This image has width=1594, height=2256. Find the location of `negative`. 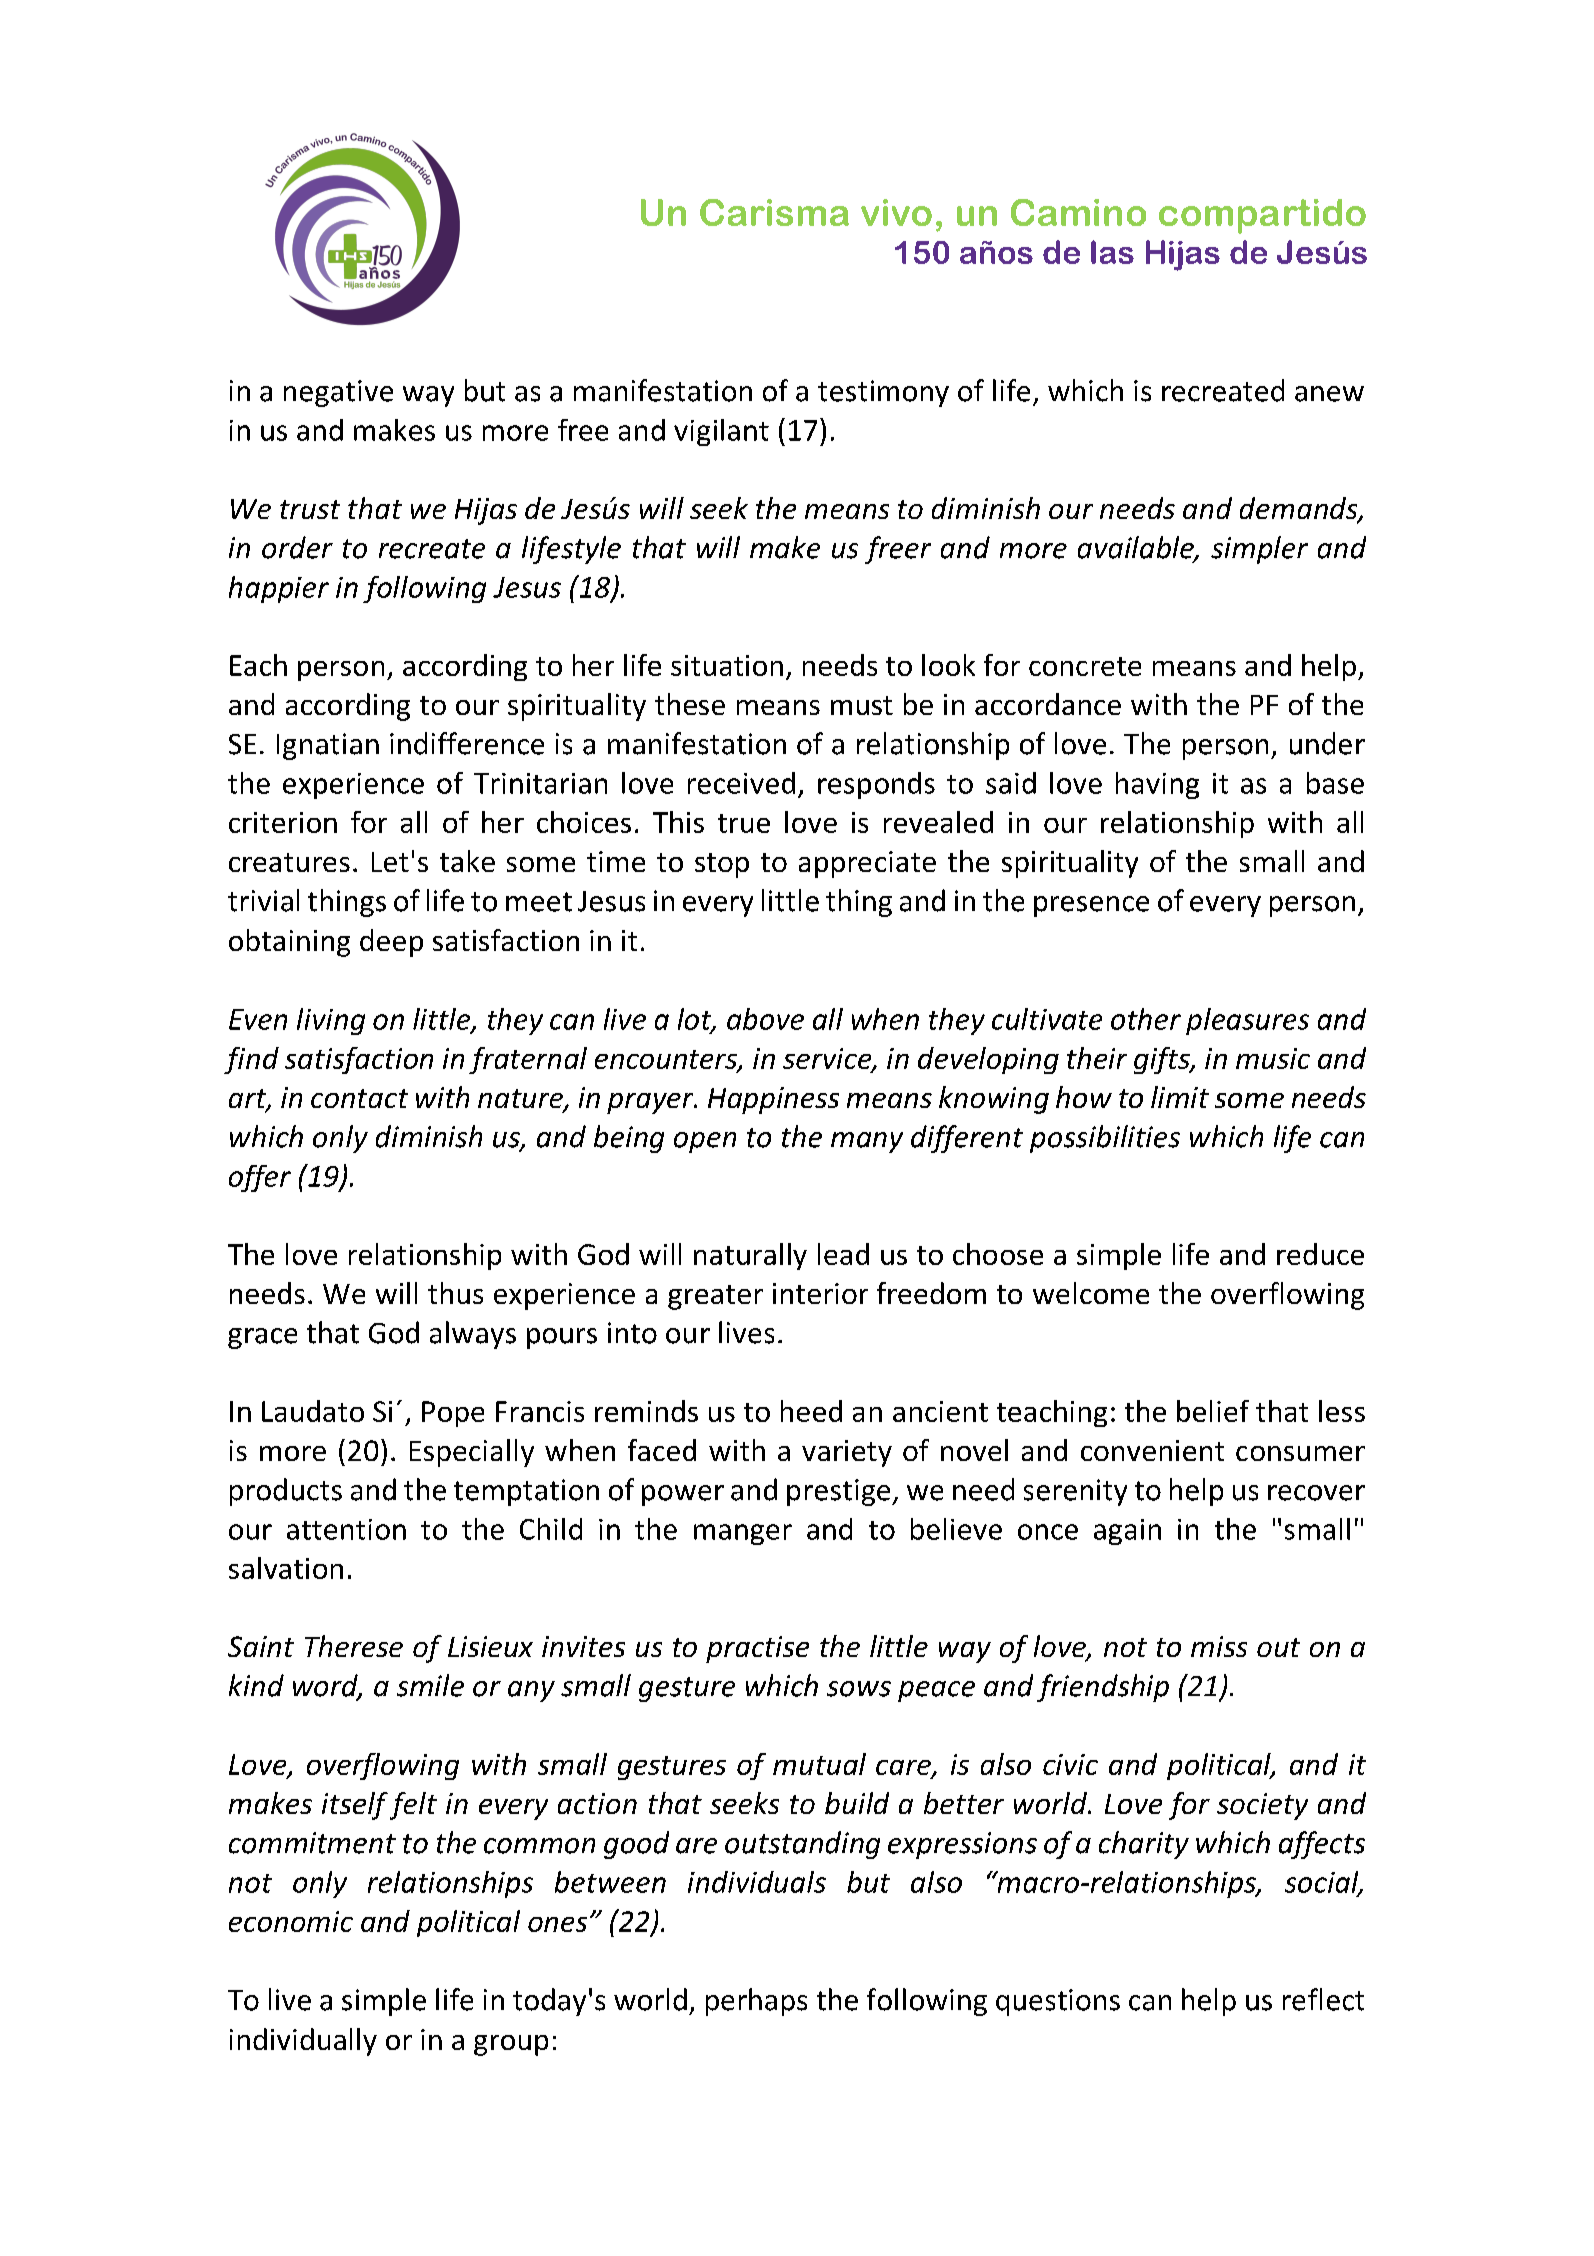

negative is located at coordinates (338, 393).
